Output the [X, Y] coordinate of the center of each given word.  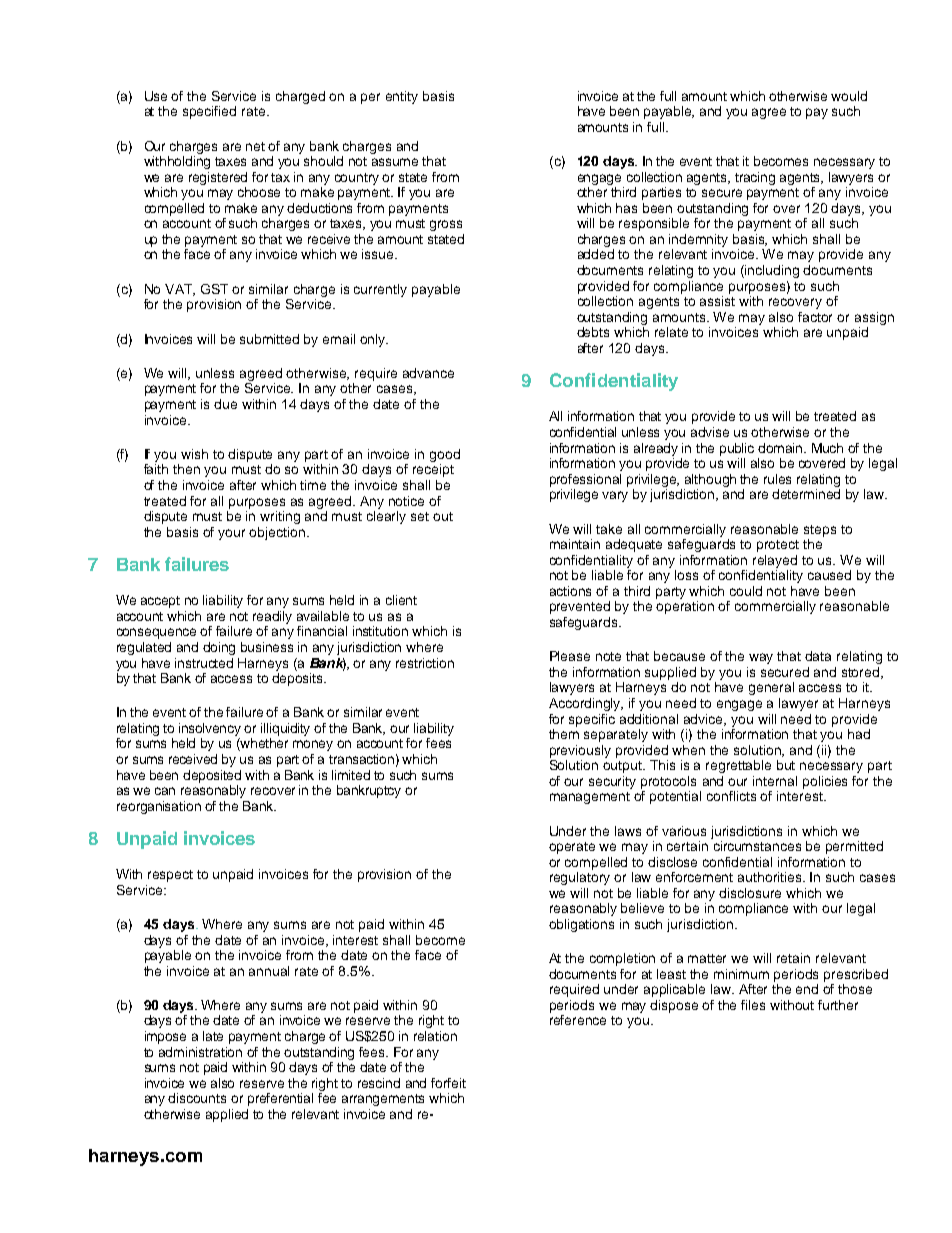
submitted [269, 339]
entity [402, 97]
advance [428, 373]
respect [170, 876]
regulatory [580, 878]
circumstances [757, 846]
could [746, 591]
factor [815, 317]
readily [272, 617]
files [753, 1005]
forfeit [448, 1083]
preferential [280, 1099]
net [255, 146]
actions [570, 591]
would [849, 96]
